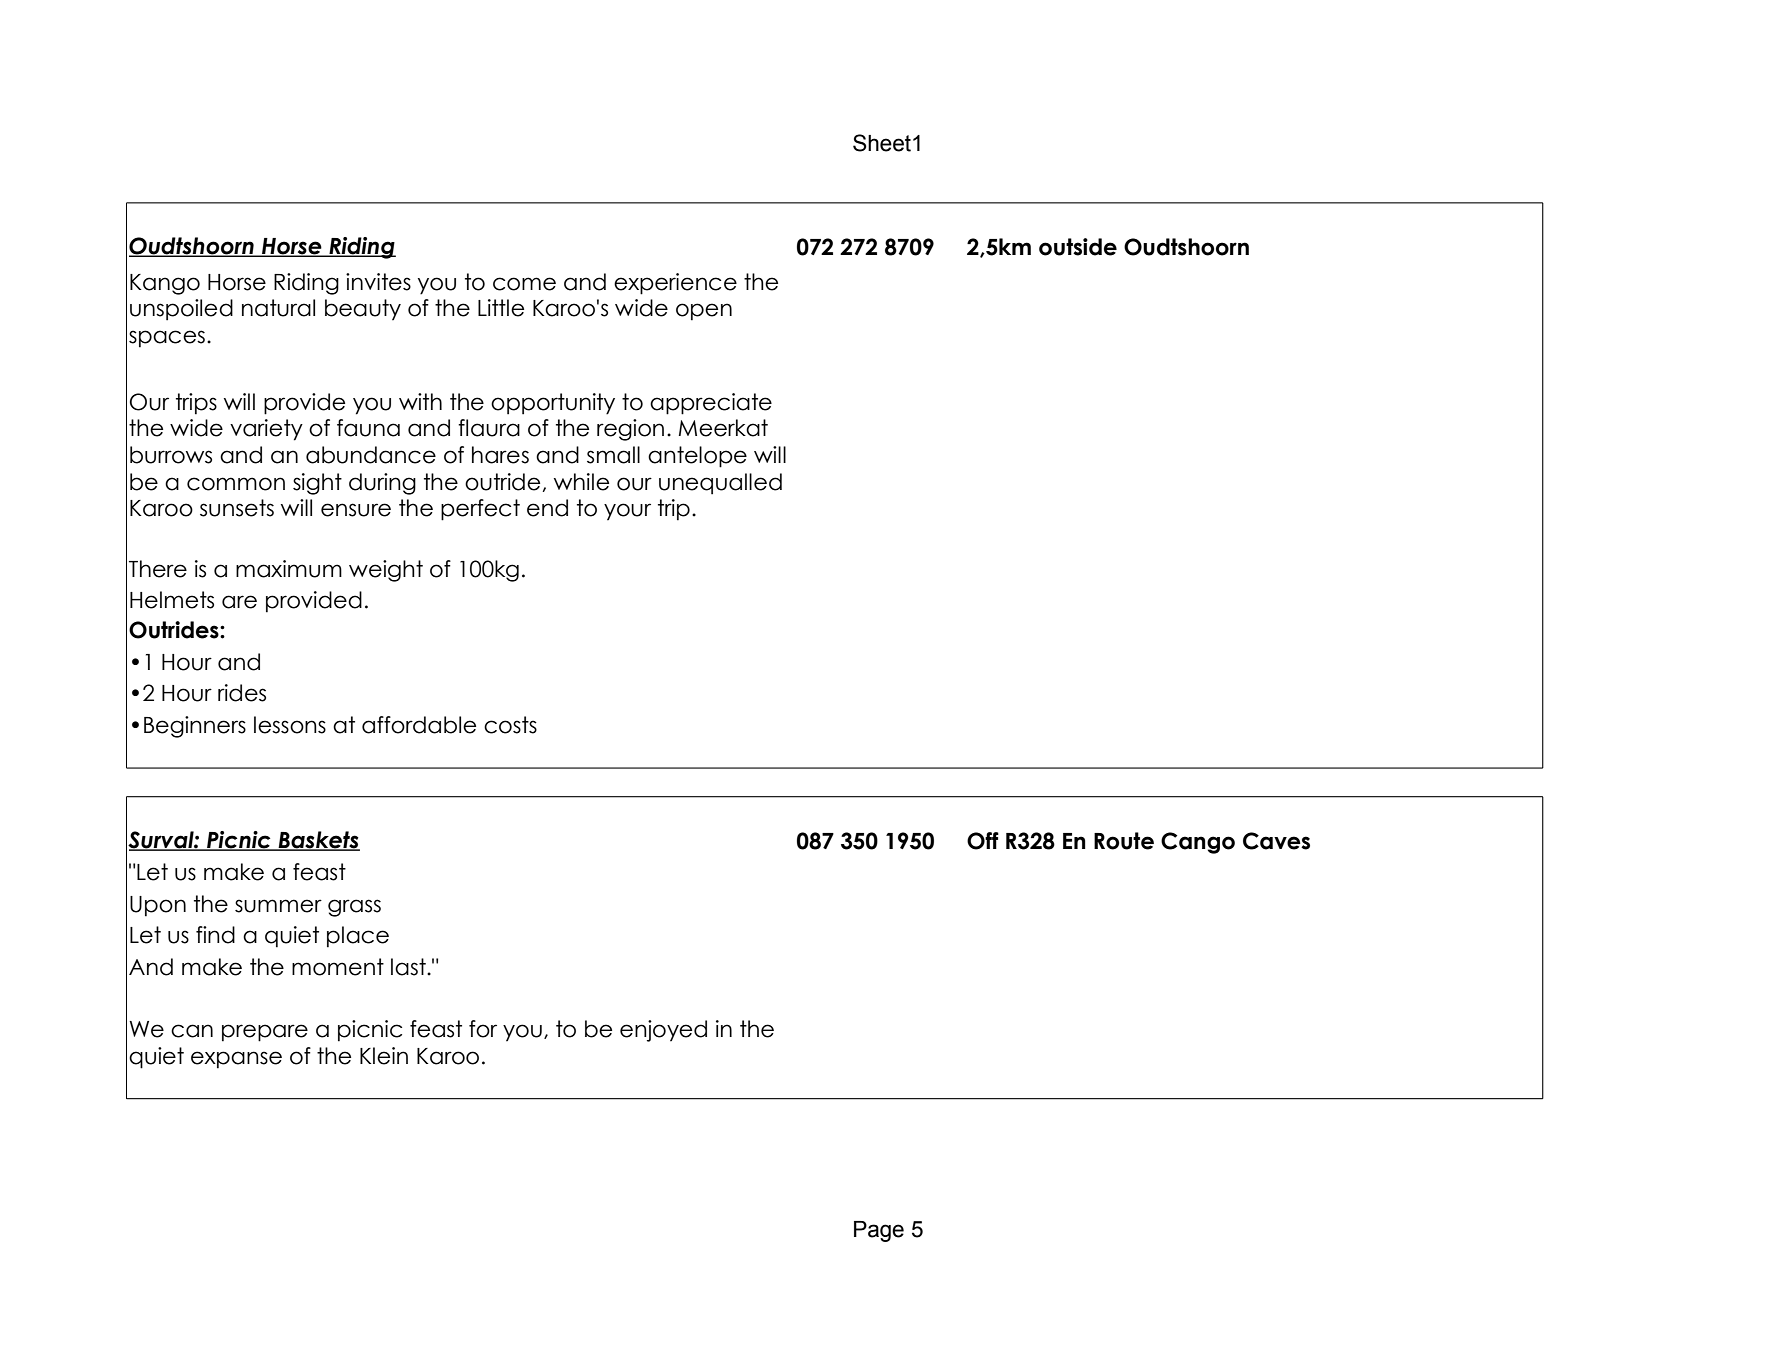 This document has height=1372, width=1776. What do you see at coordinates (675, 284) in the document?
I see `experience` at bounding box center [675, 284].
